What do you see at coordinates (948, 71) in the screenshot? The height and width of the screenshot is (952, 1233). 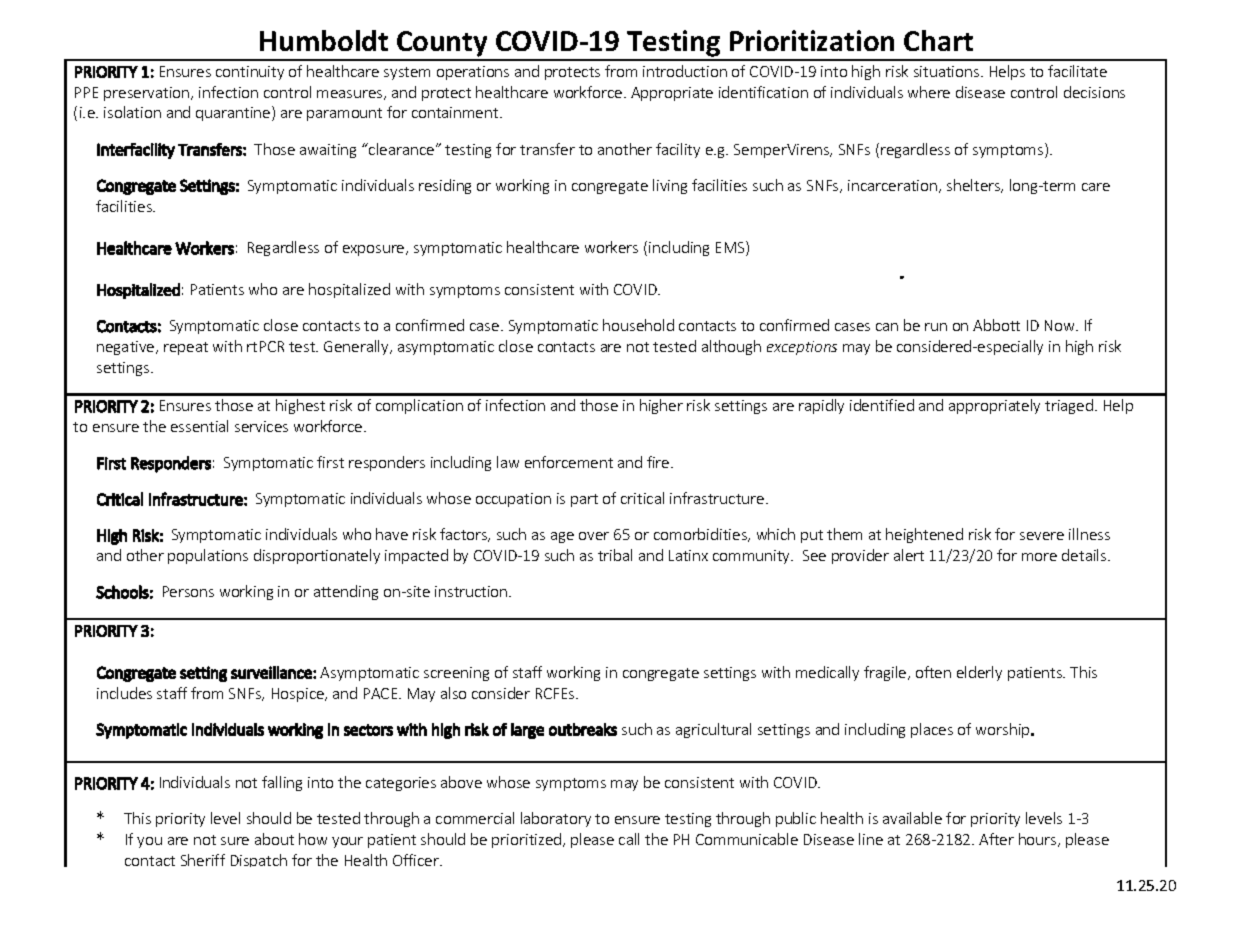 I see `situations` at bounding box center [948, 71].
